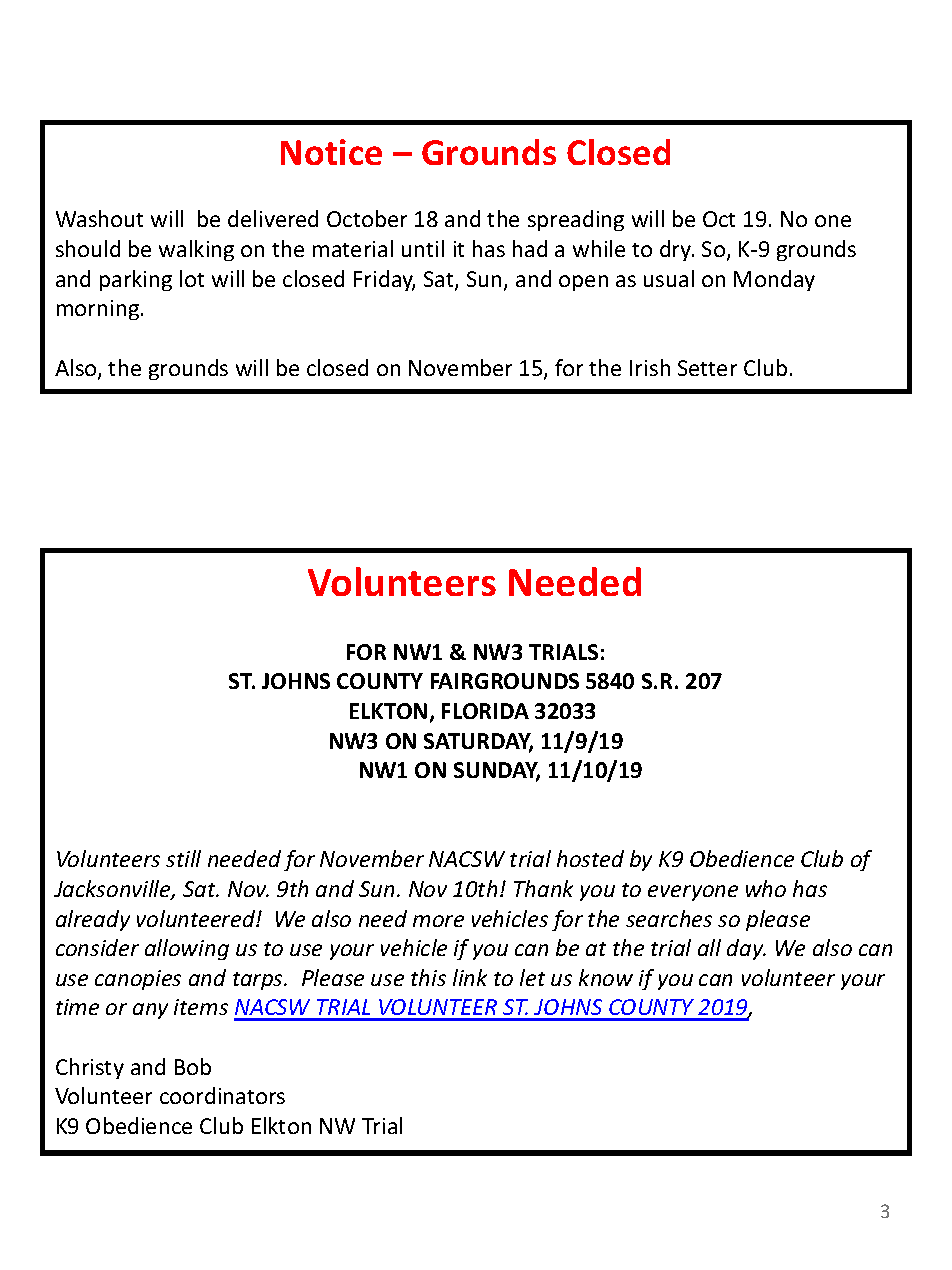  I want to click on SATURDAY, so click(478, 742).
